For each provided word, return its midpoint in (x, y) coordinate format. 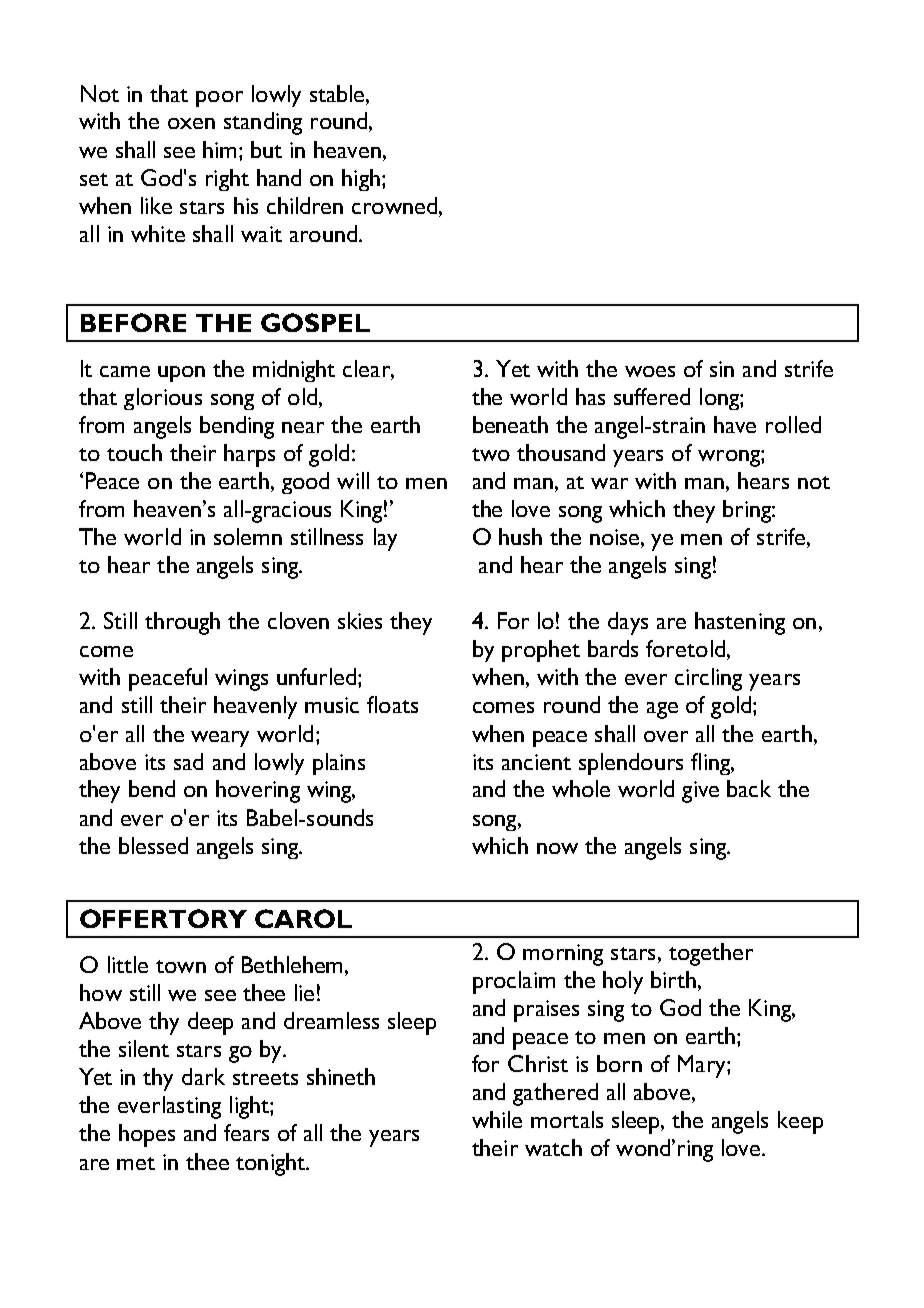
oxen (191, 123)
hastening (740, 623)
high (361, 180)
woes (650, 371)
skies (360, 620)
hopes (147, 1135)
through (182, 623)
